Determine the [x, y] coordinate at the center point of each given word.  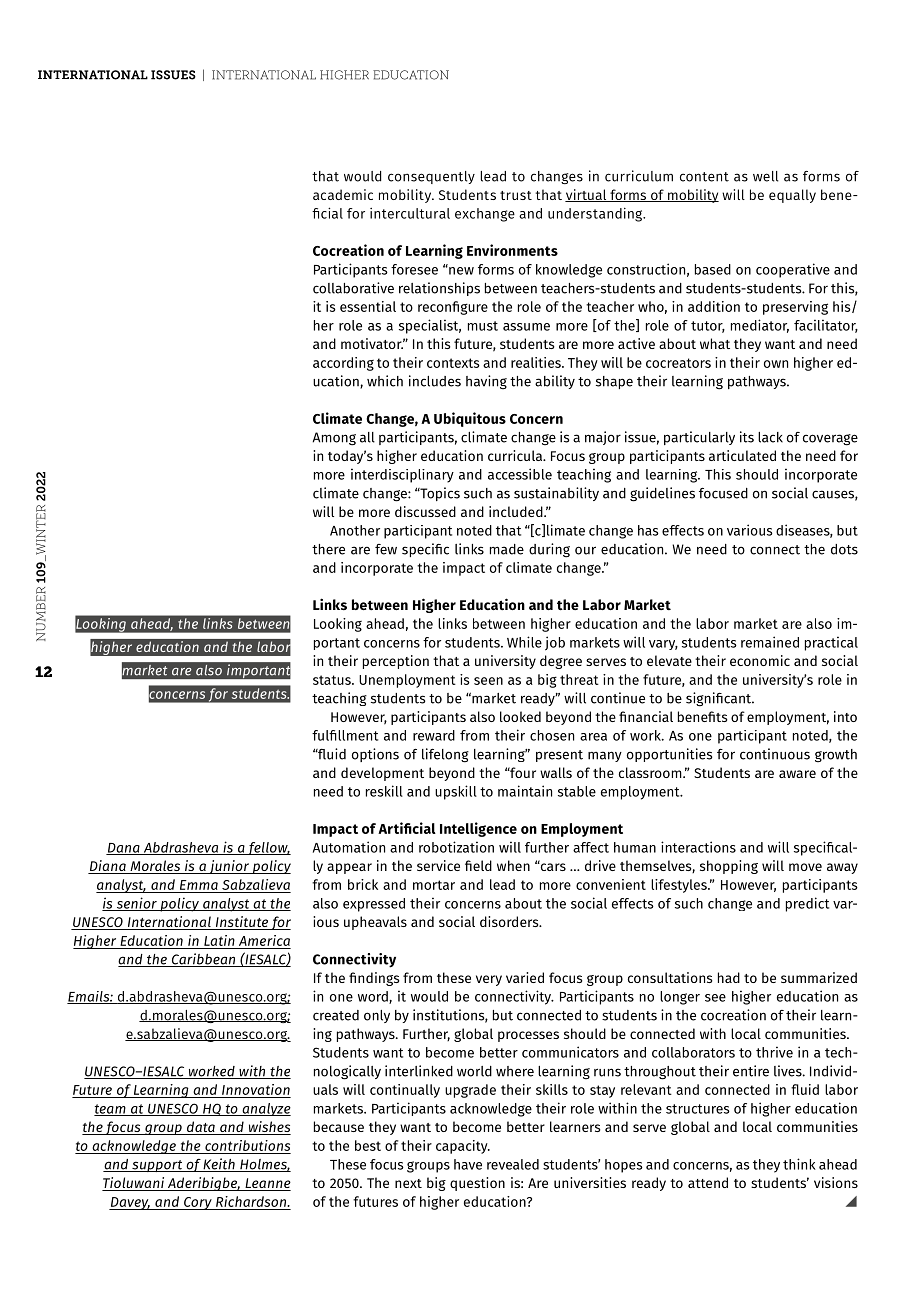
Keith [219, 1165]
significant [720, 699]
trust [516, 195]
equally [792, 196]
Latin [219, 940]
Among [334, 439]
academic [343, 194]
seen [488, 681]
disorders [510, 921]
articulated [742, 455]
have [468, 1164]
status [333, 680]
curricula [516, 455]
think [799, 1164]
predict [807, 904]
